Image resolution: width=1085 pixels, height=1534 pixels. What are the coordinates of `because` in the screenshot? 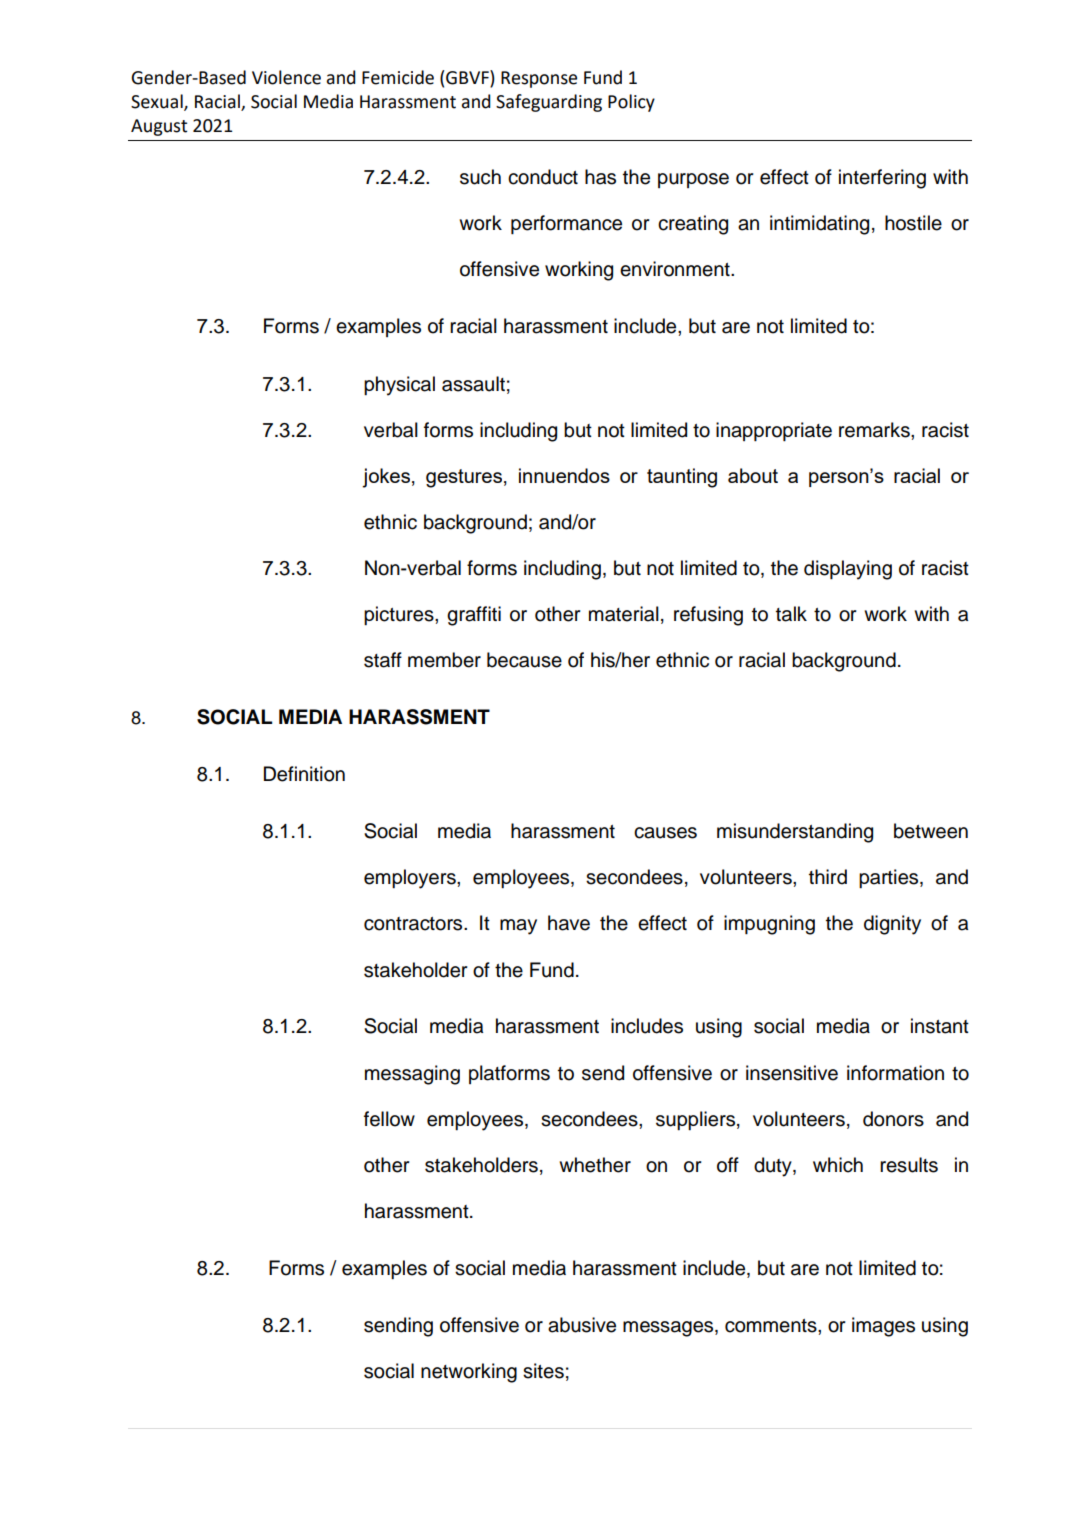 It's located at (524, 660).
